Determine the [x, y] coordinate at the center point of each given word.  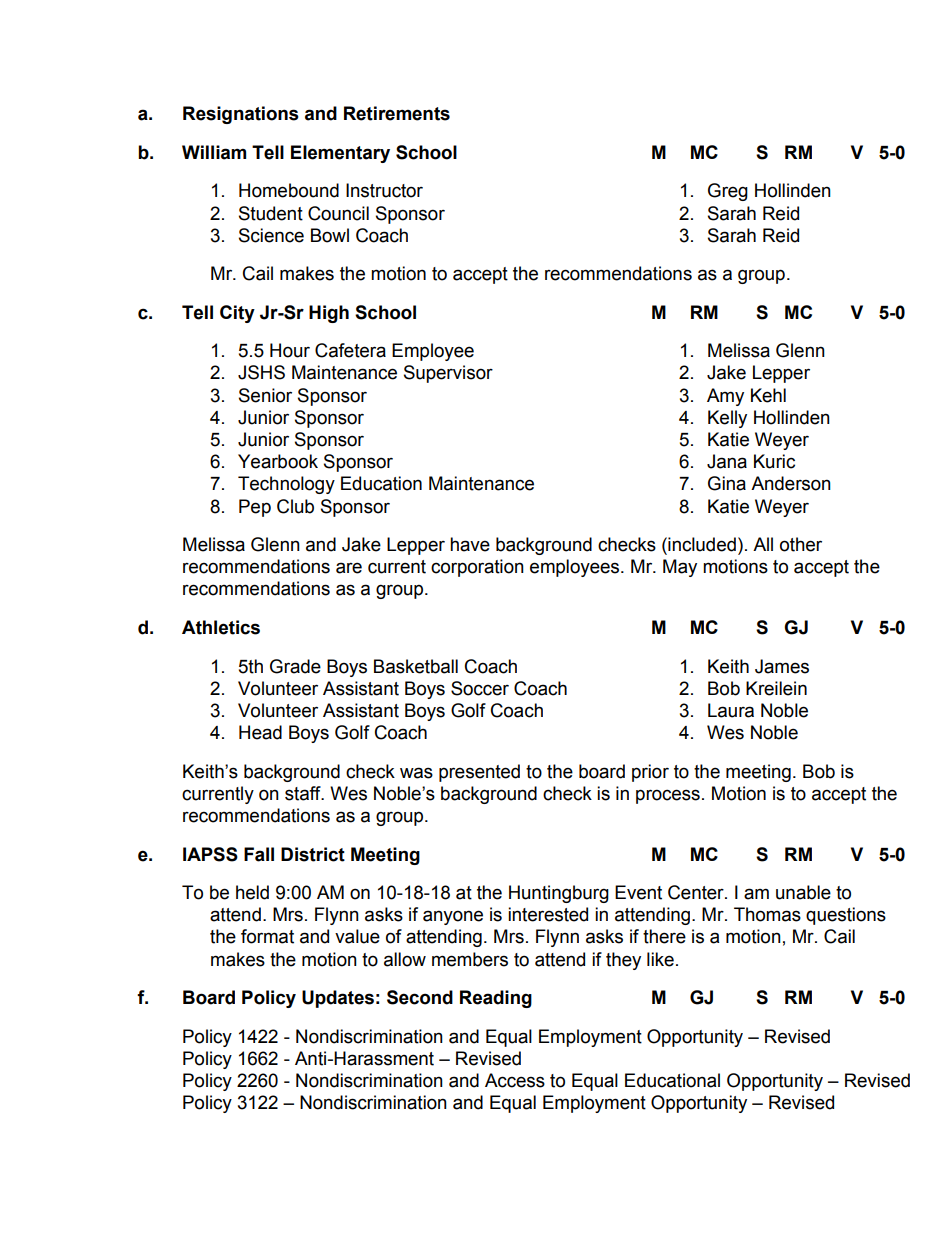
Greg [728, 192]
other [801, 544]
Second [420, 997]
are [349, 568]
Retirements [397, 113]
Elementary [340, 154]
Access [515, 1080]
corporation [477, 568]
